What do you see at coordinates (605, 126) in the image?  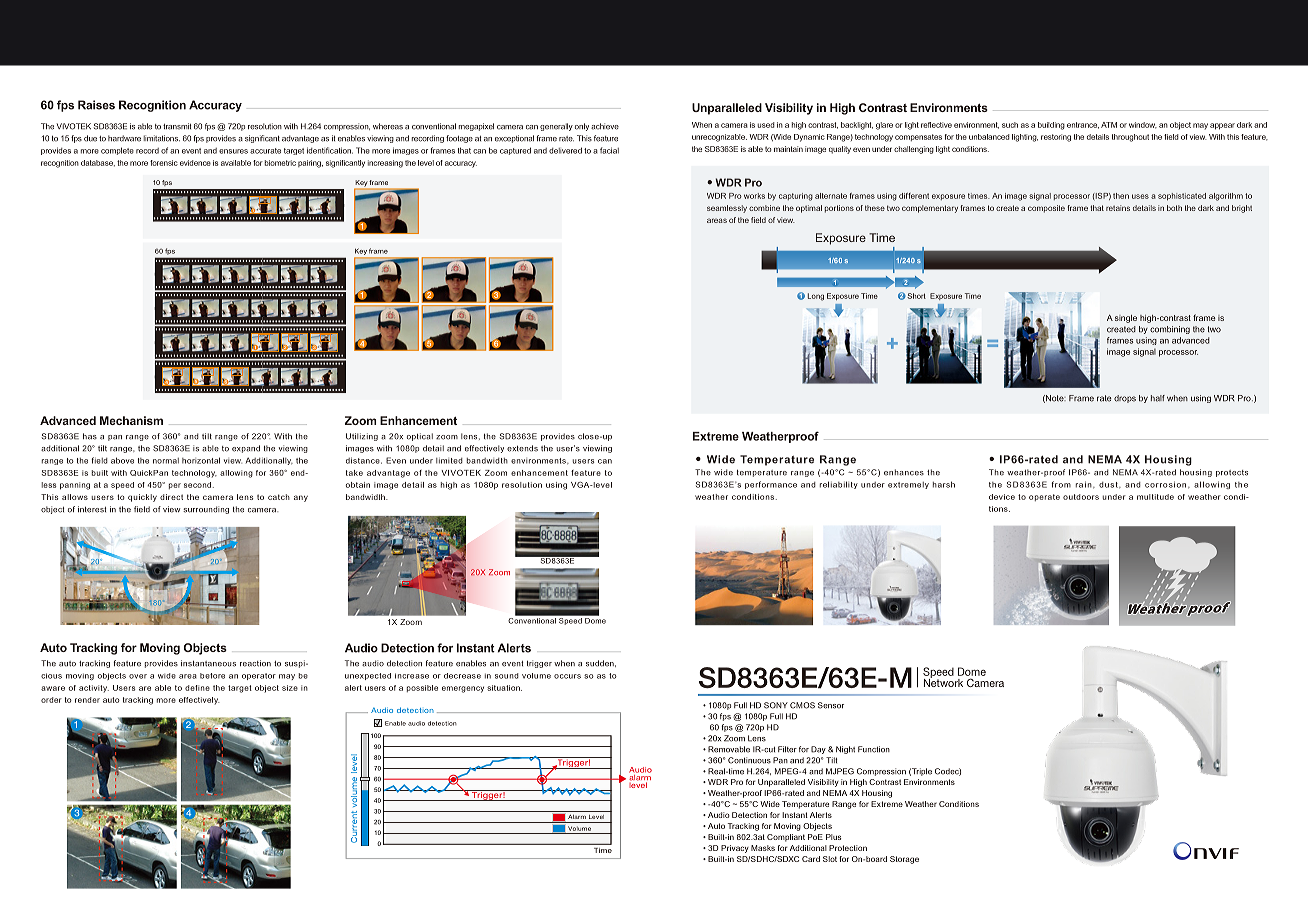 I see `achieve` at bounding box center [605, 126].
